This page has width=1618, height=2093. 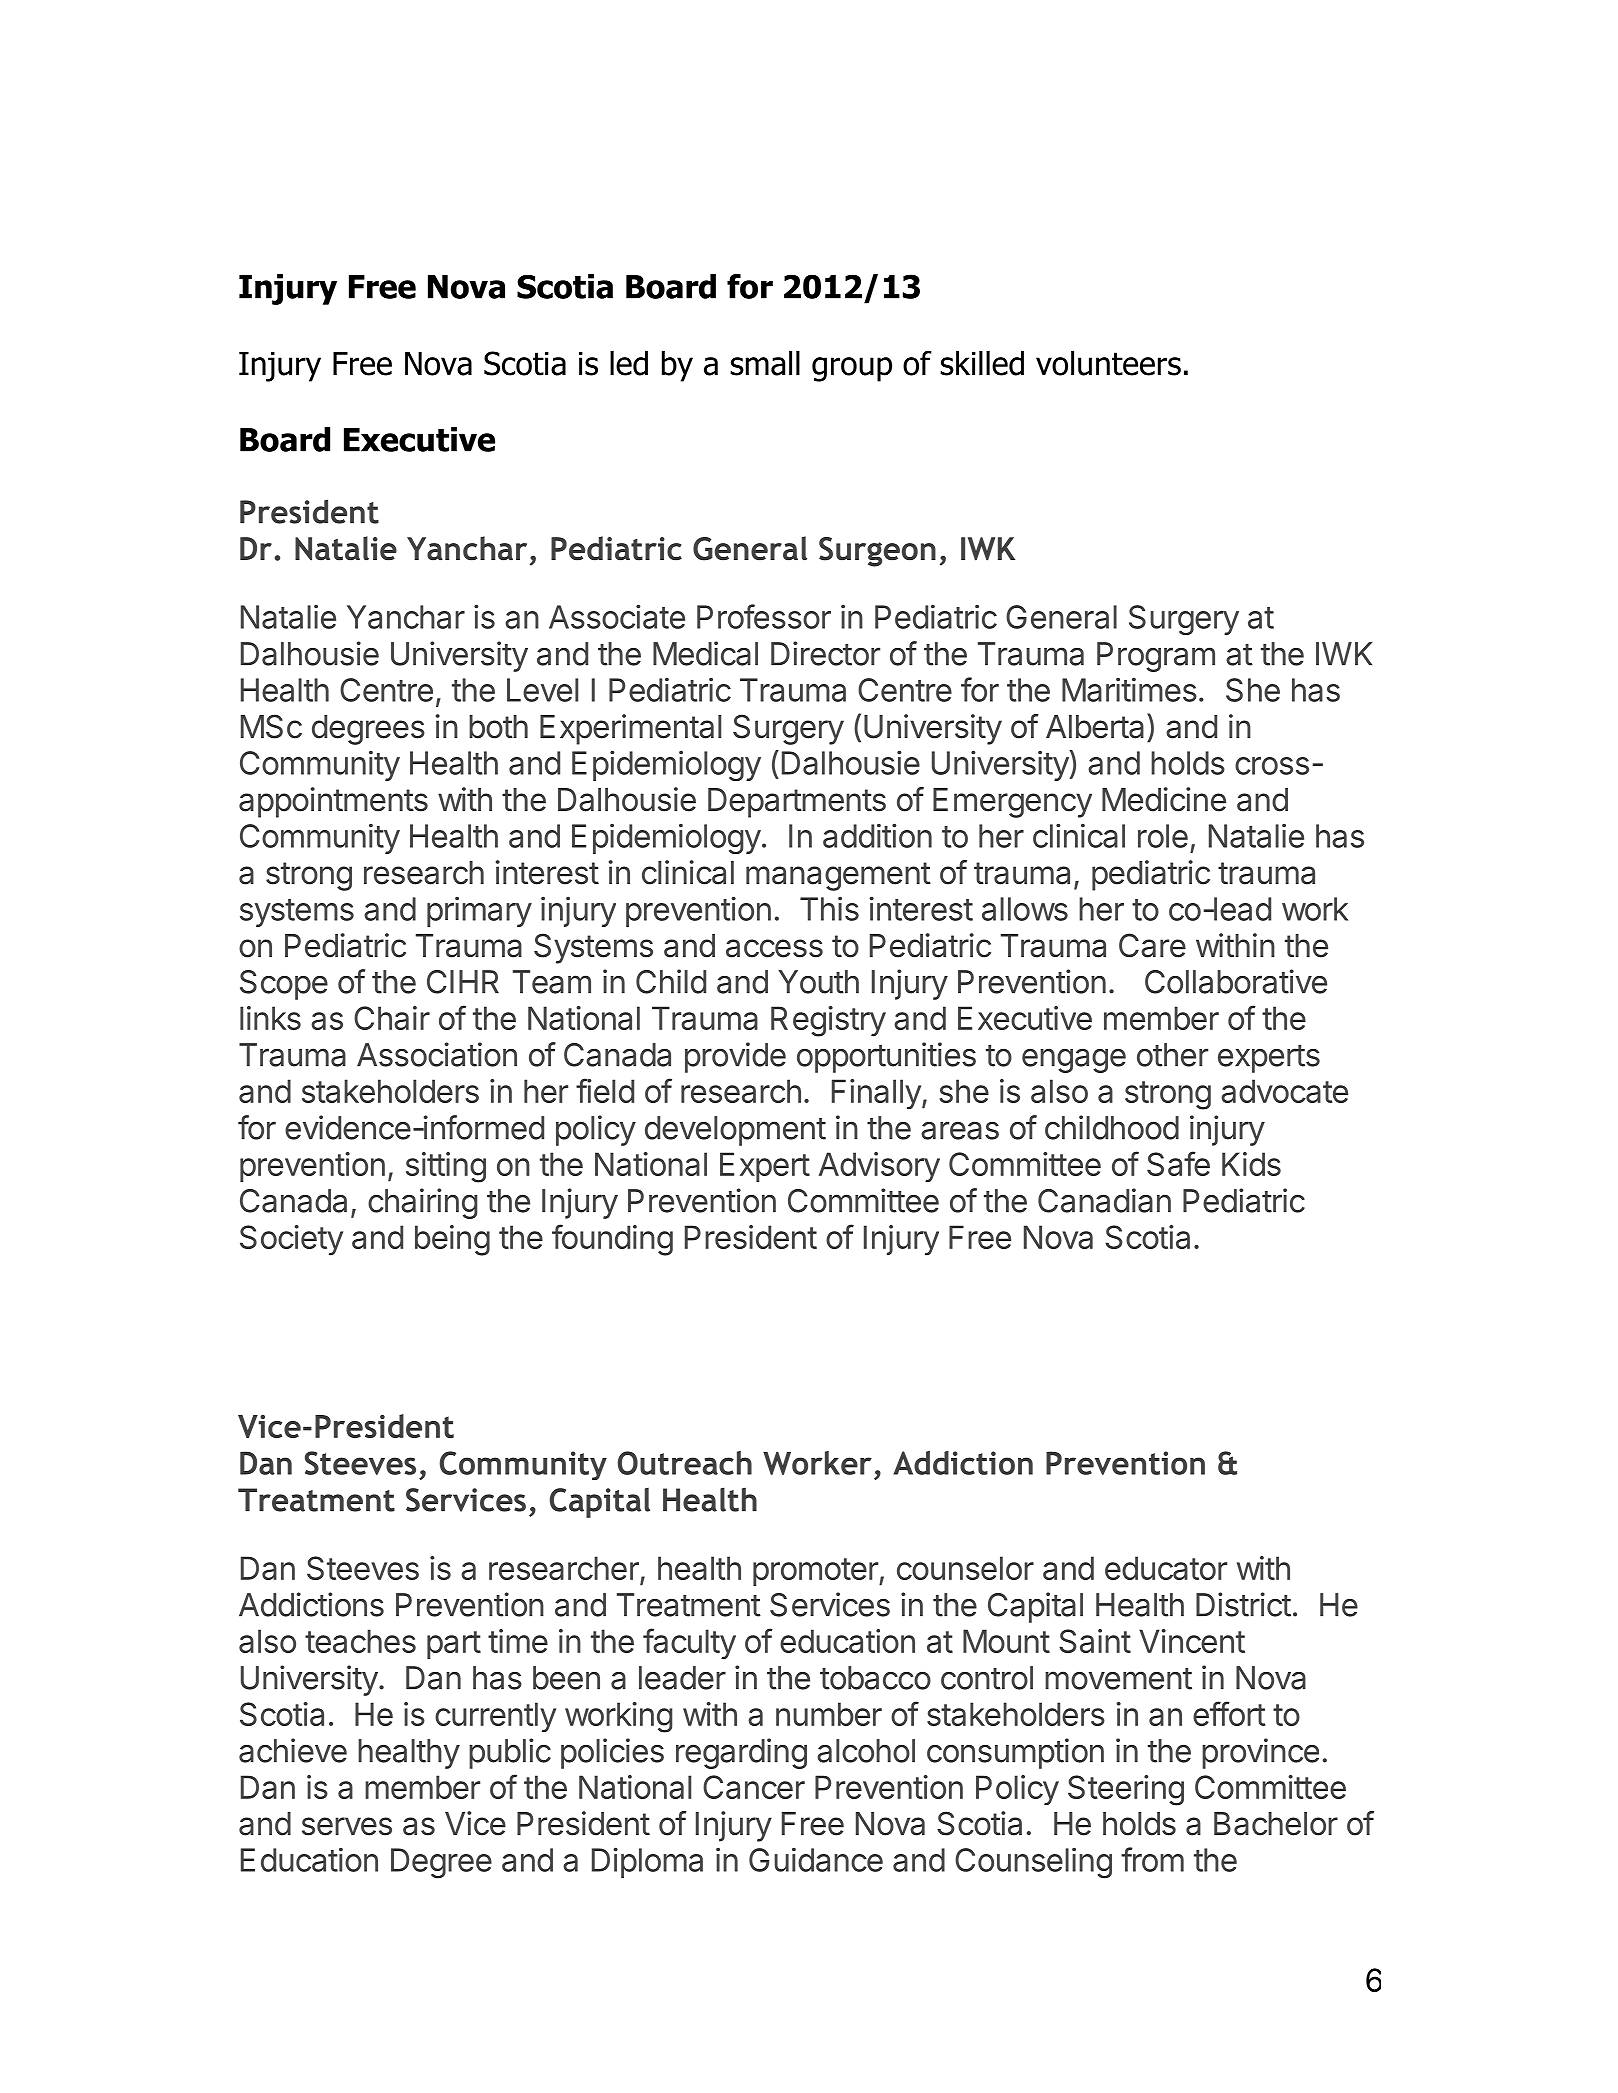 What do you see at coordinates (1104, 1200) in the page?
I see `Canadian` at bounding box center [1104, 1200].
